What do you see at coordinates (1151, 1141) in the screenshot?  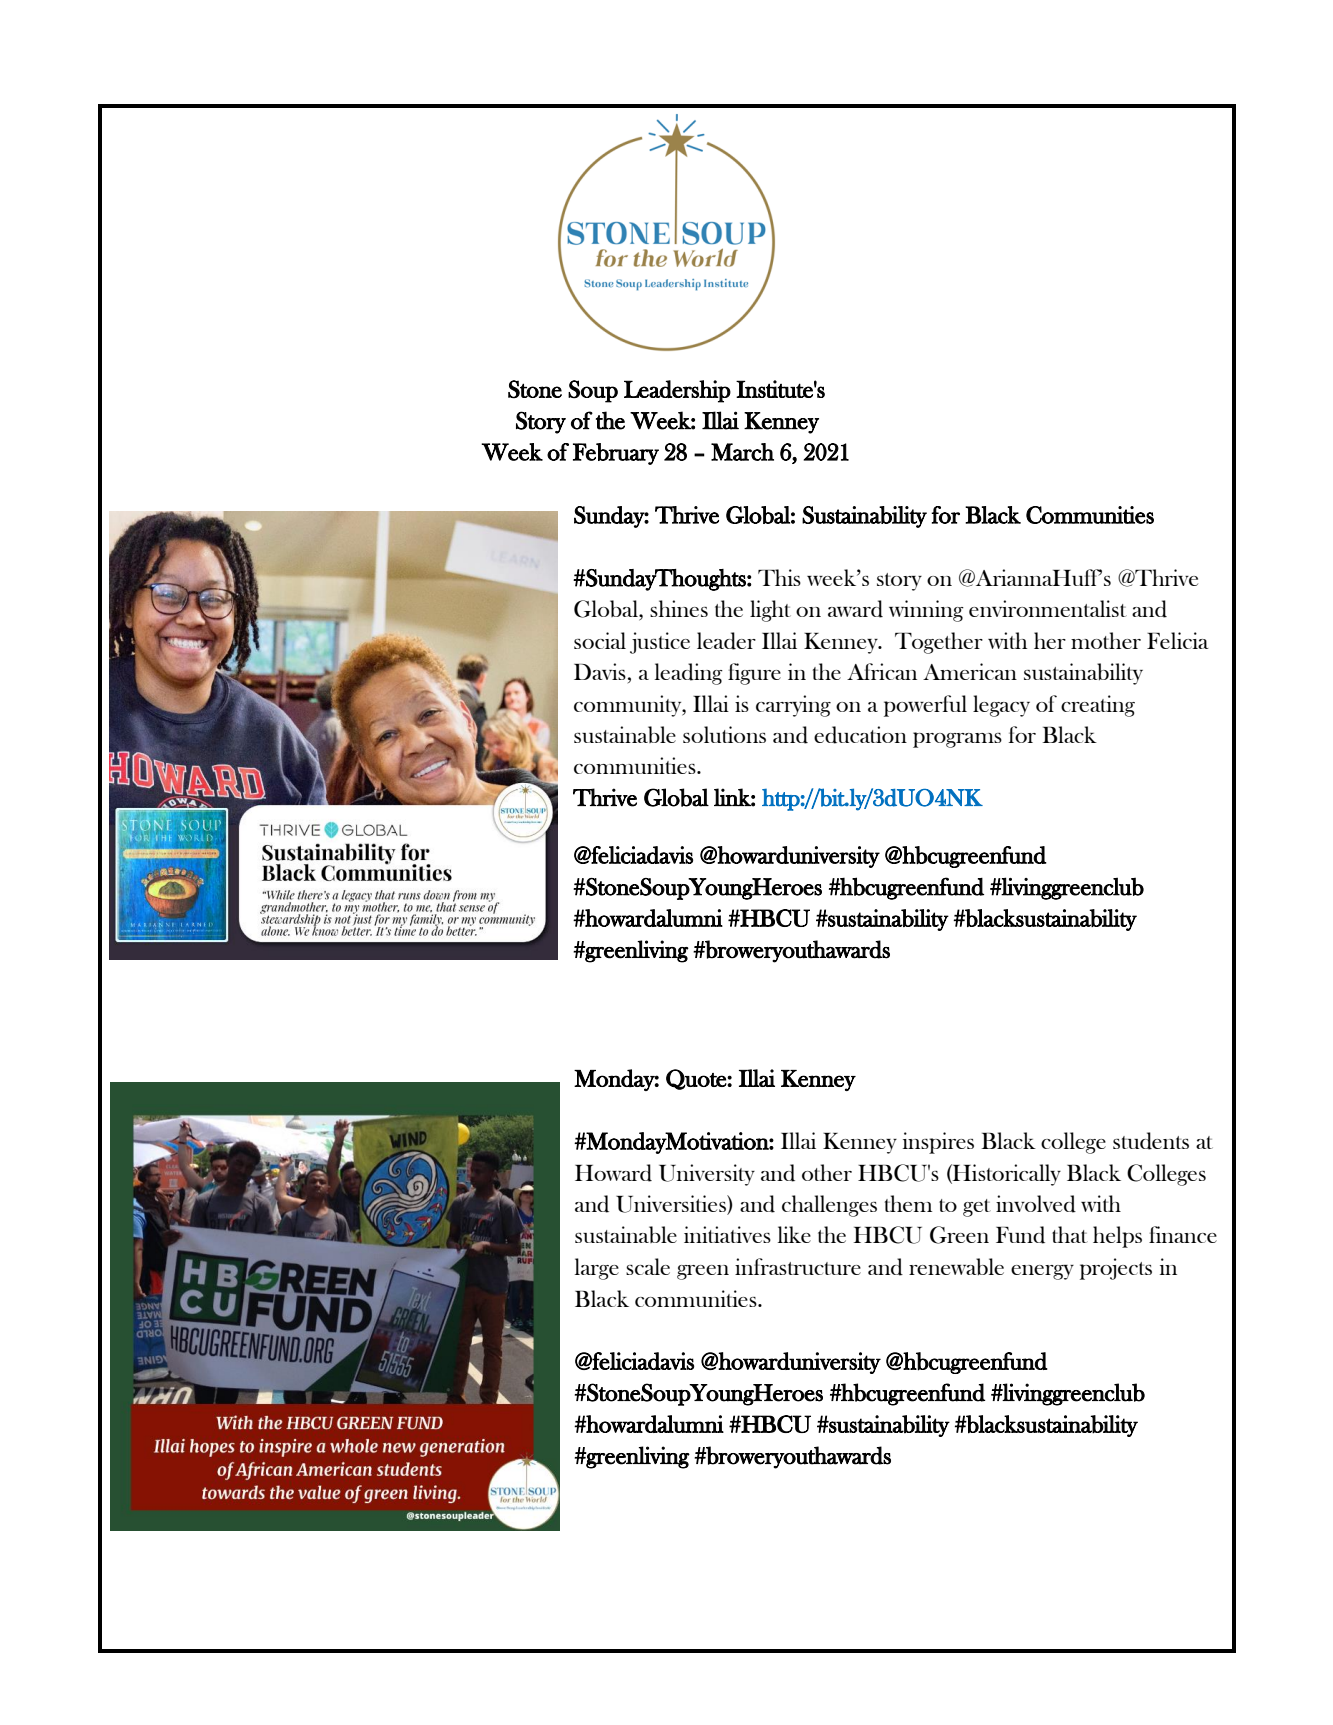 I see `students` at bounding box center [1151, 1141].
